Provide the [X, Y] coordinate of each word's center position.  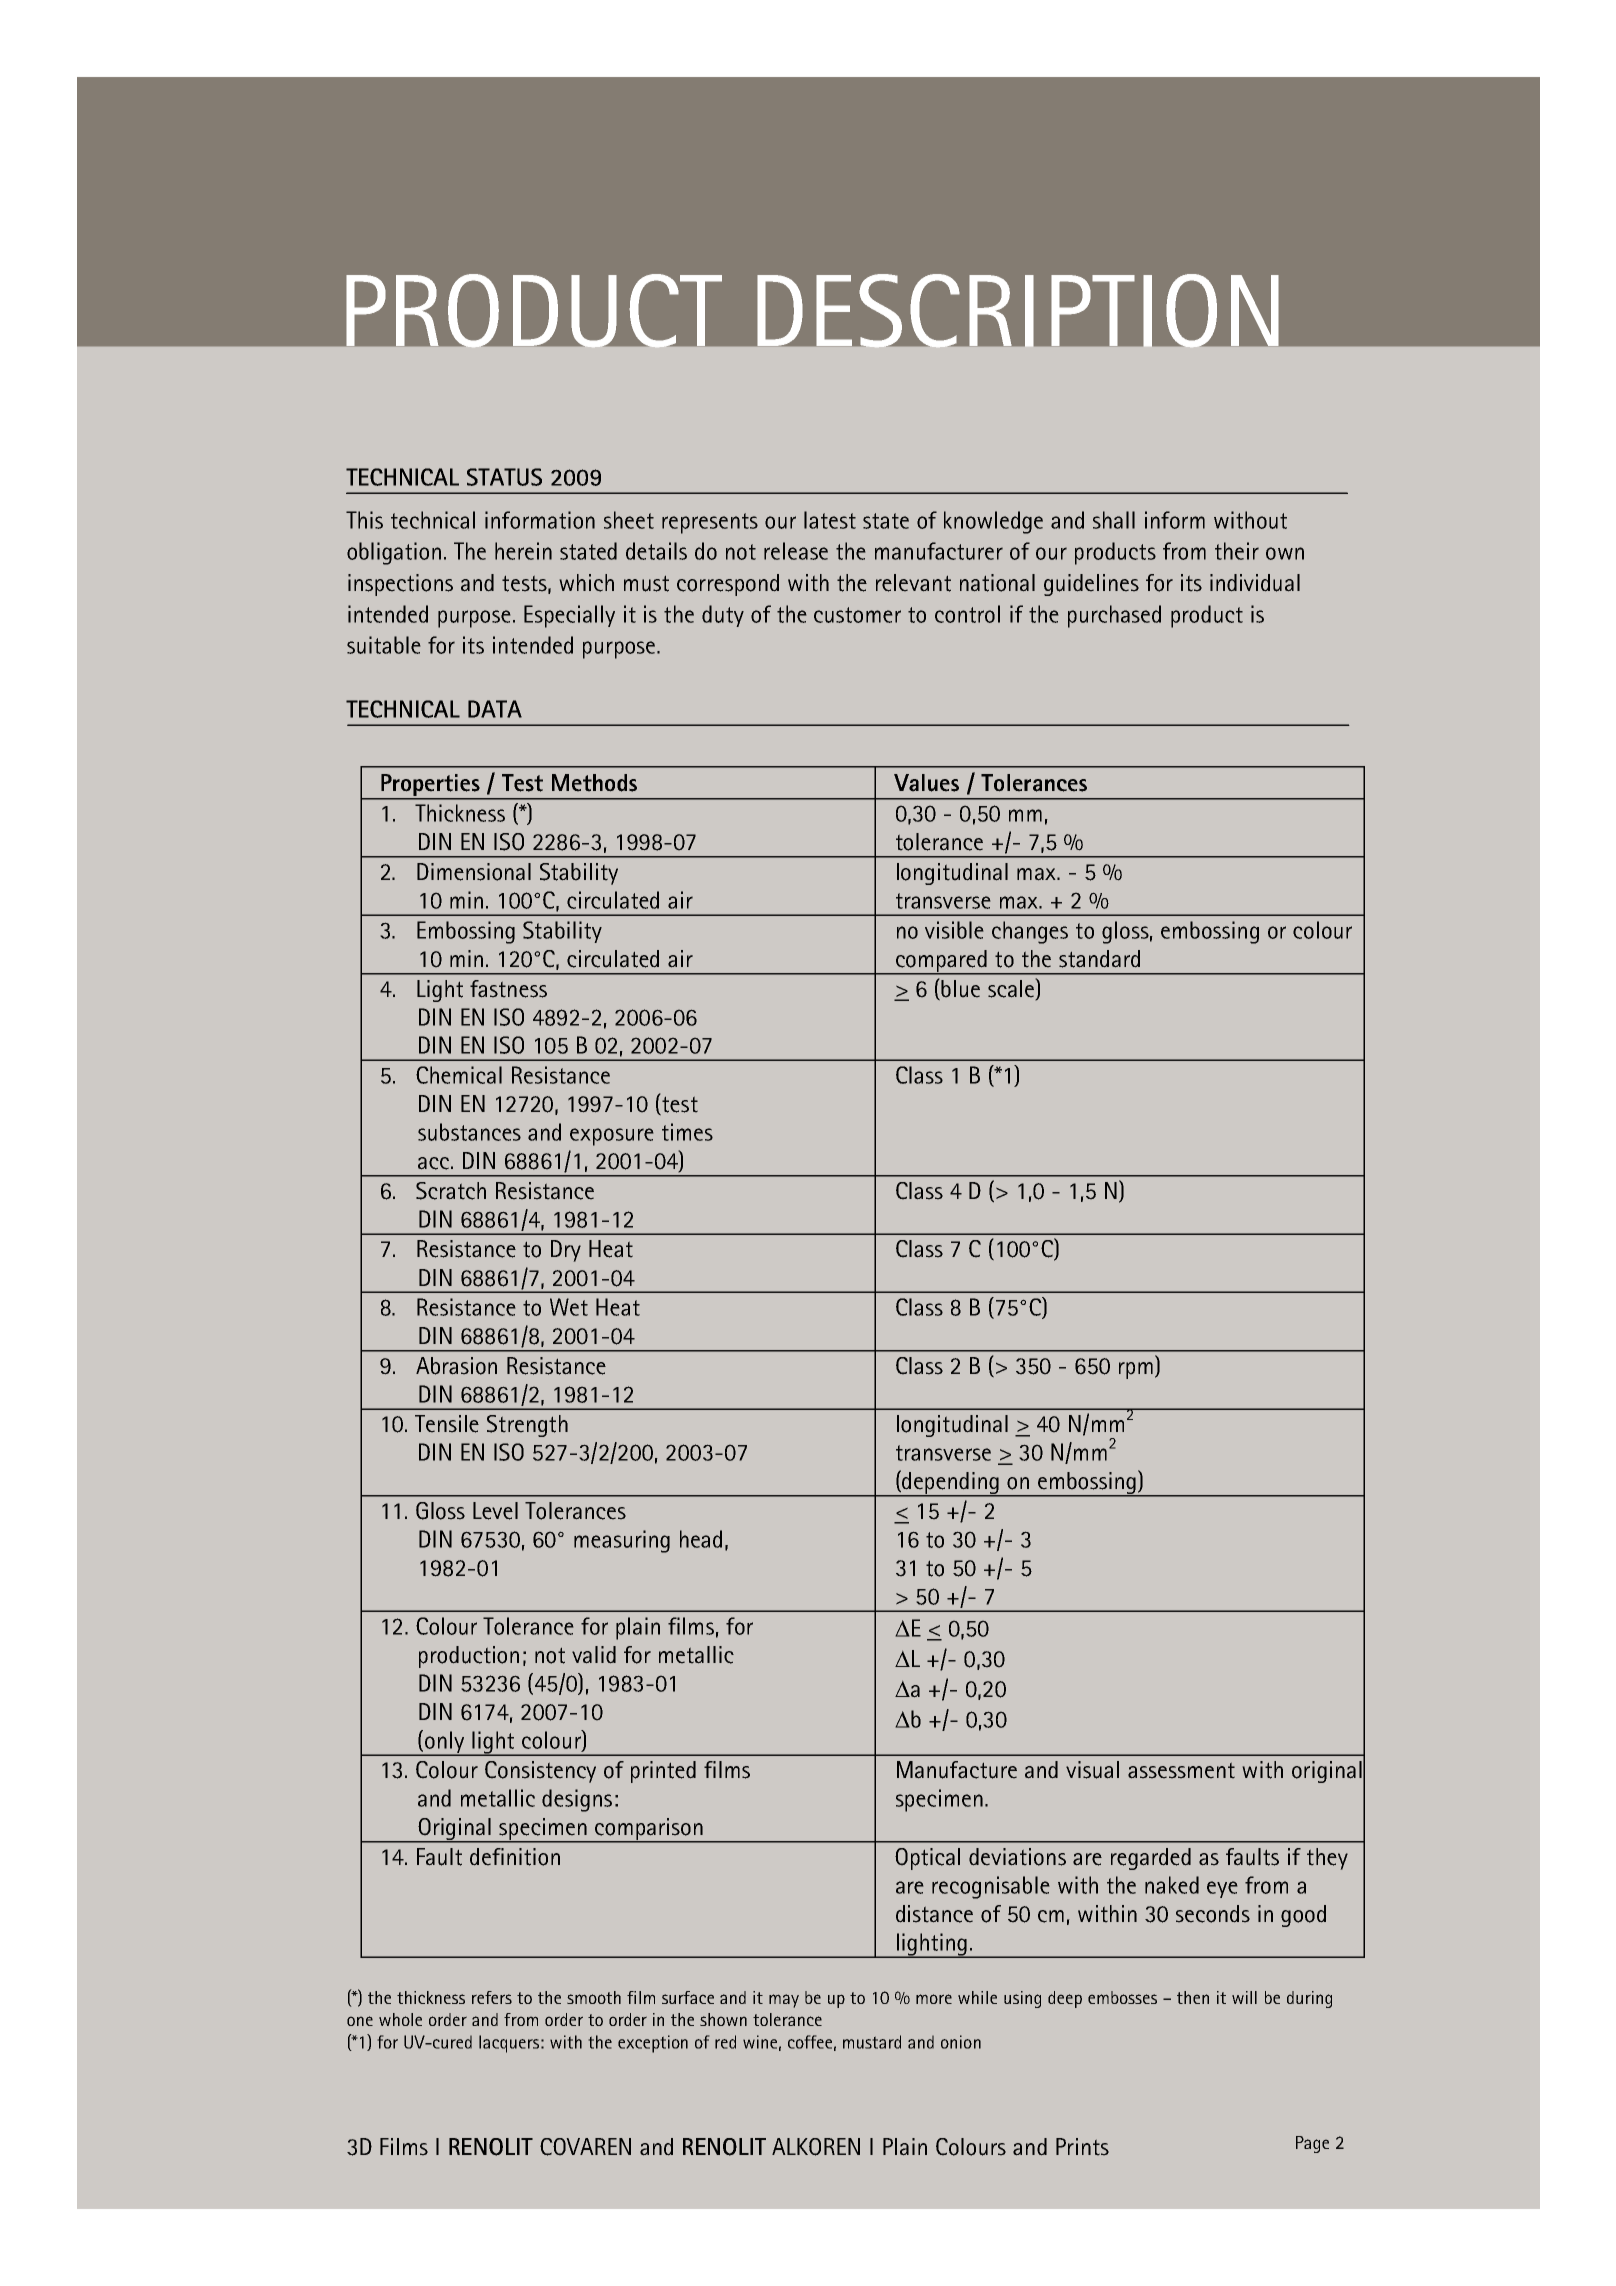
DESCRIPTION [1018, 311]
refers [492, 1997]
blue [960, 989]
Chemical [459, 1075]
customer [857, 615]
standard [1099, 959]
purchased [1114, 616]
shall [1114, 520]
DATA [495, 709]
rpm [1136, 1370]
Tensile [447, 1424]
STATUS [504, 477]
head [701, 1539]
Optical [927, 1859]
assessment [1181, 1770]
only [445, 1743]
